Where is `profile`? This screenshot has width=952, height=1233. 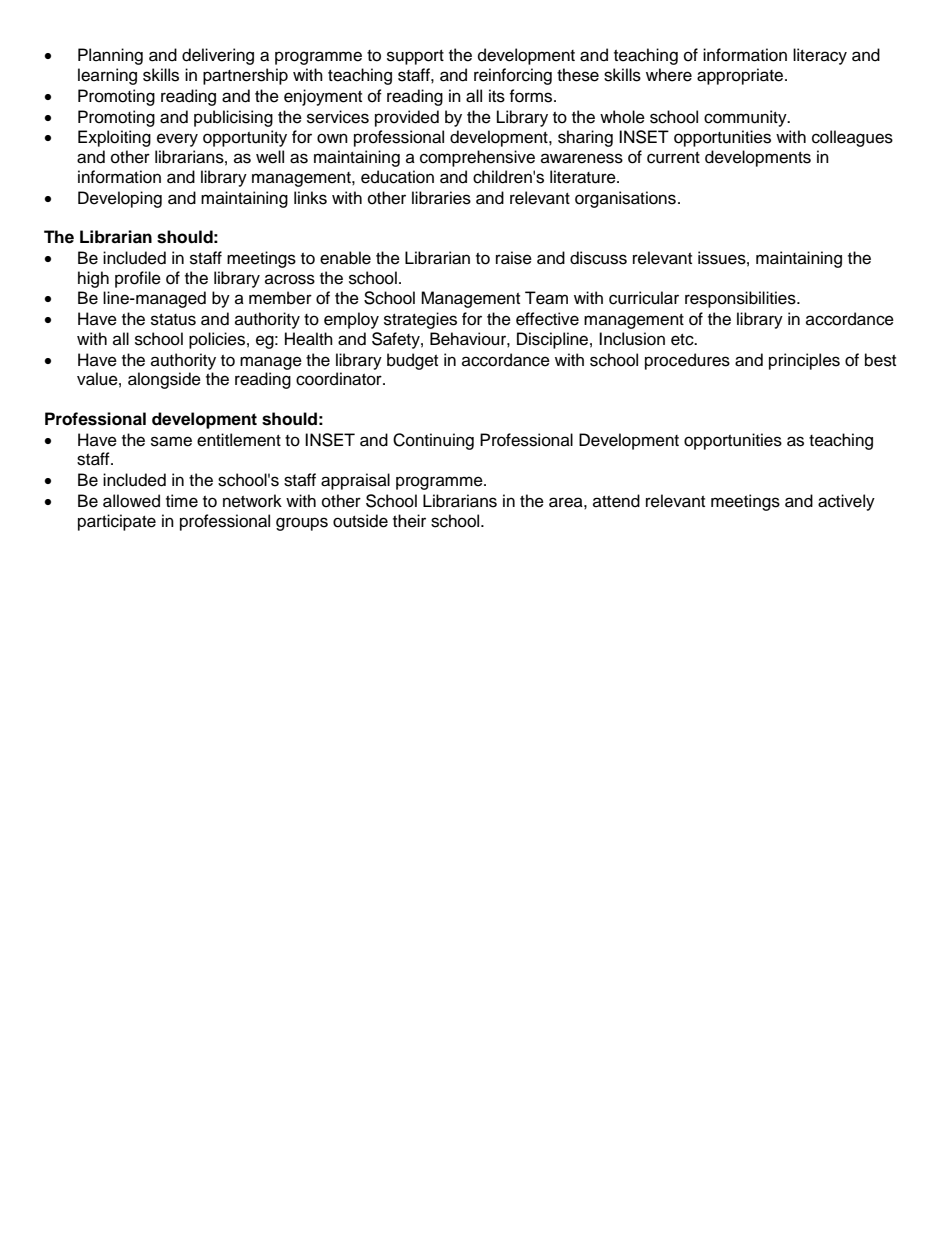
profile is located at coordinates (138, 279).
